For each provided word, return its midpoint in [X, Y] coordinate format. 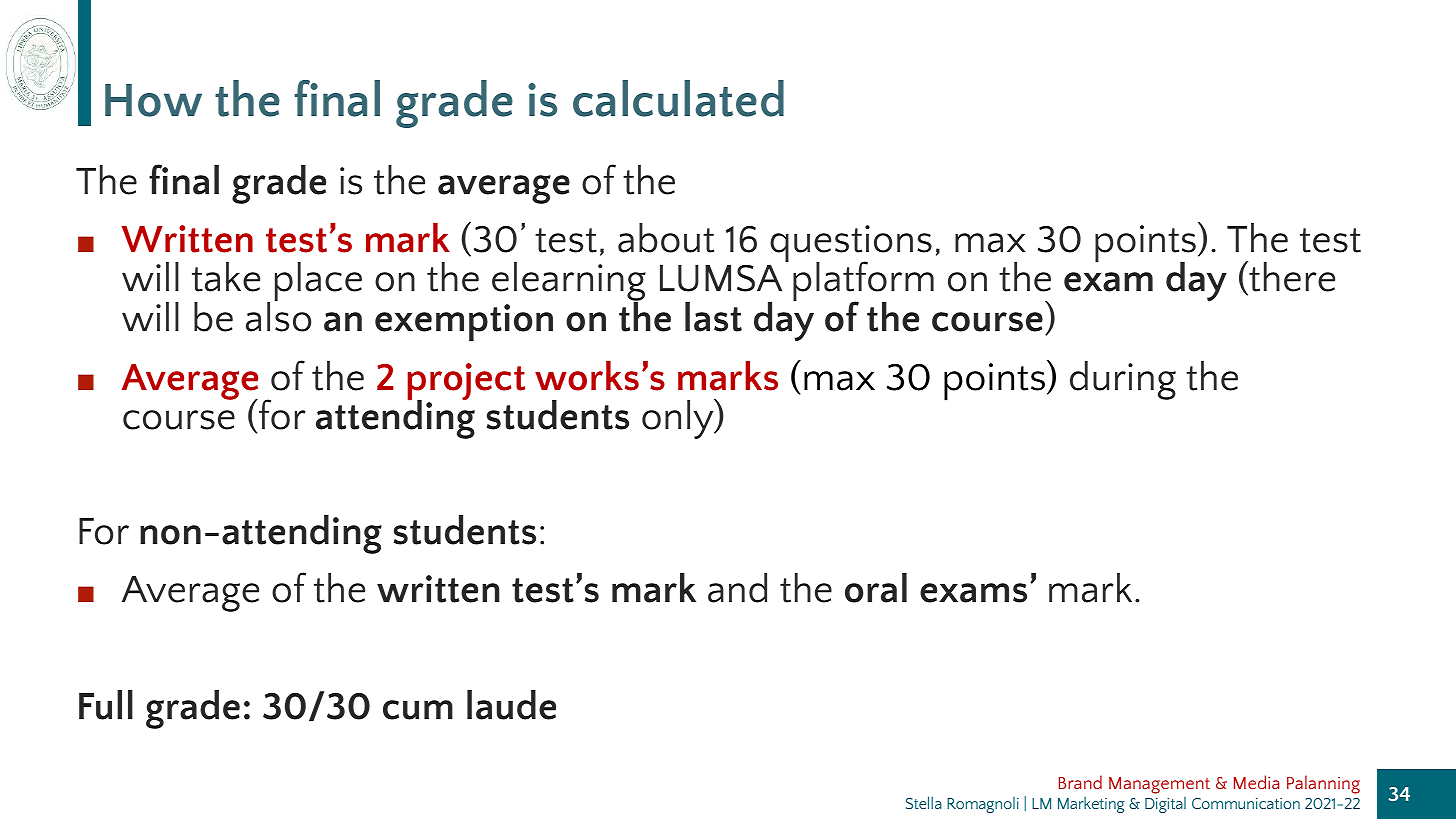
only [679, 419]
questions [851, 245]
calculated [678, 98]
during [1123, 380]
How [153, 100]
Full [106, 705]
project [466, 383]
